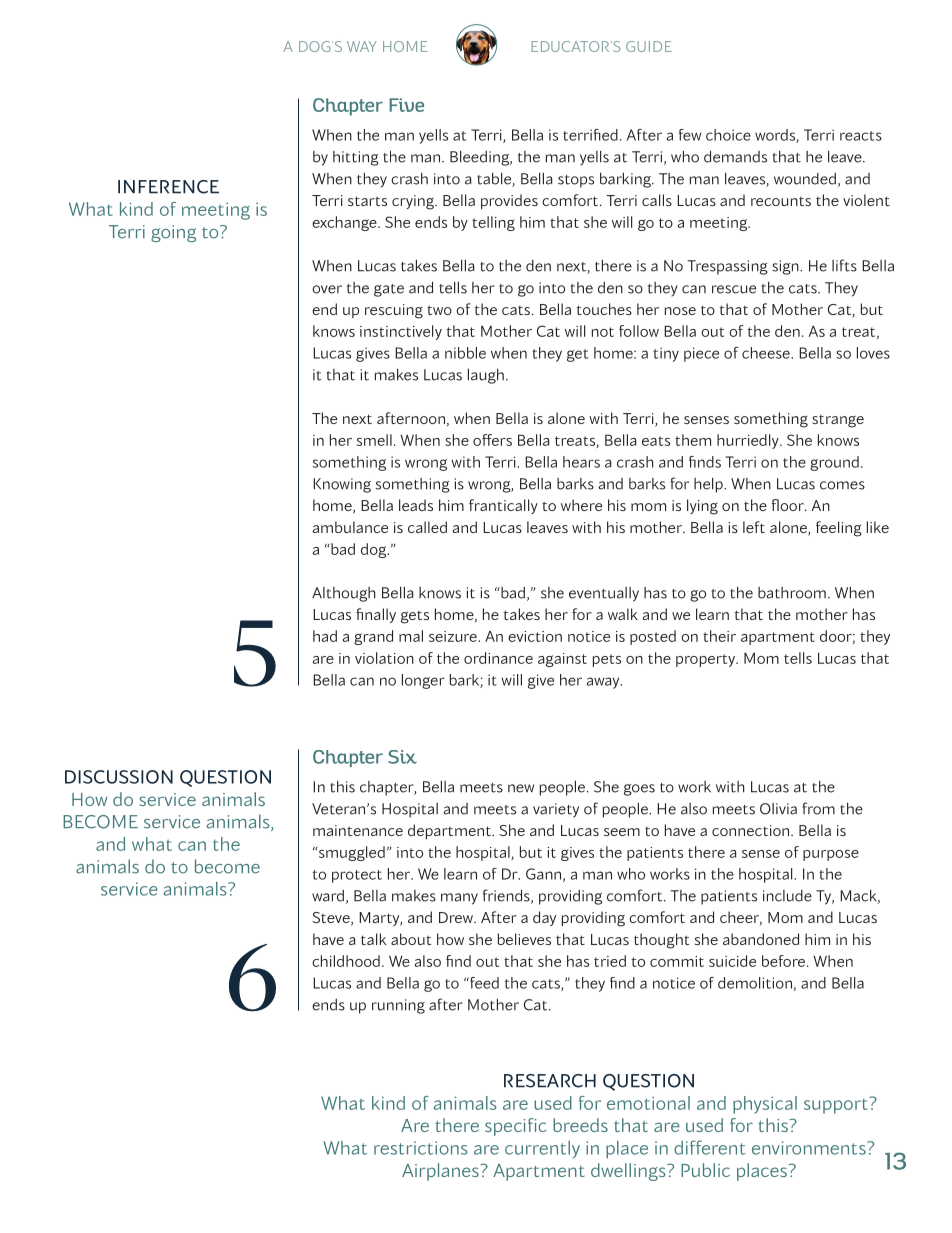 The height and width of the image is (1233, 952). I want to click on had, so click(325, 636).
